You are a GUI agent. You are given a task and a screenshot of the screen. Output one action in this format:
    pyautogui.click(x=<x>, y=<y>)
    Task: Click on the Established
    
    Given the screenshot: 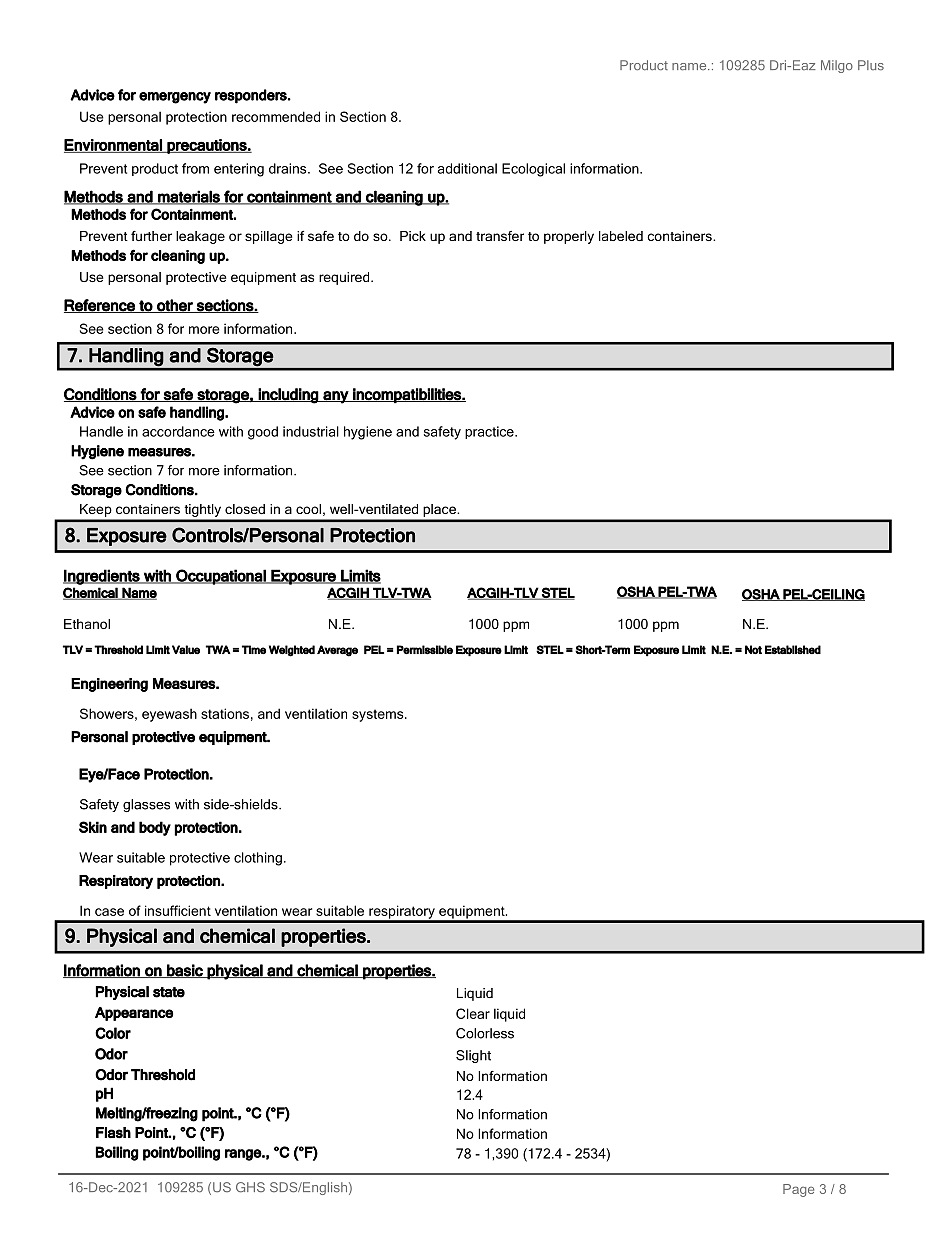 What is the action you would take?
    pyautogui.click(x=793, y=649)
